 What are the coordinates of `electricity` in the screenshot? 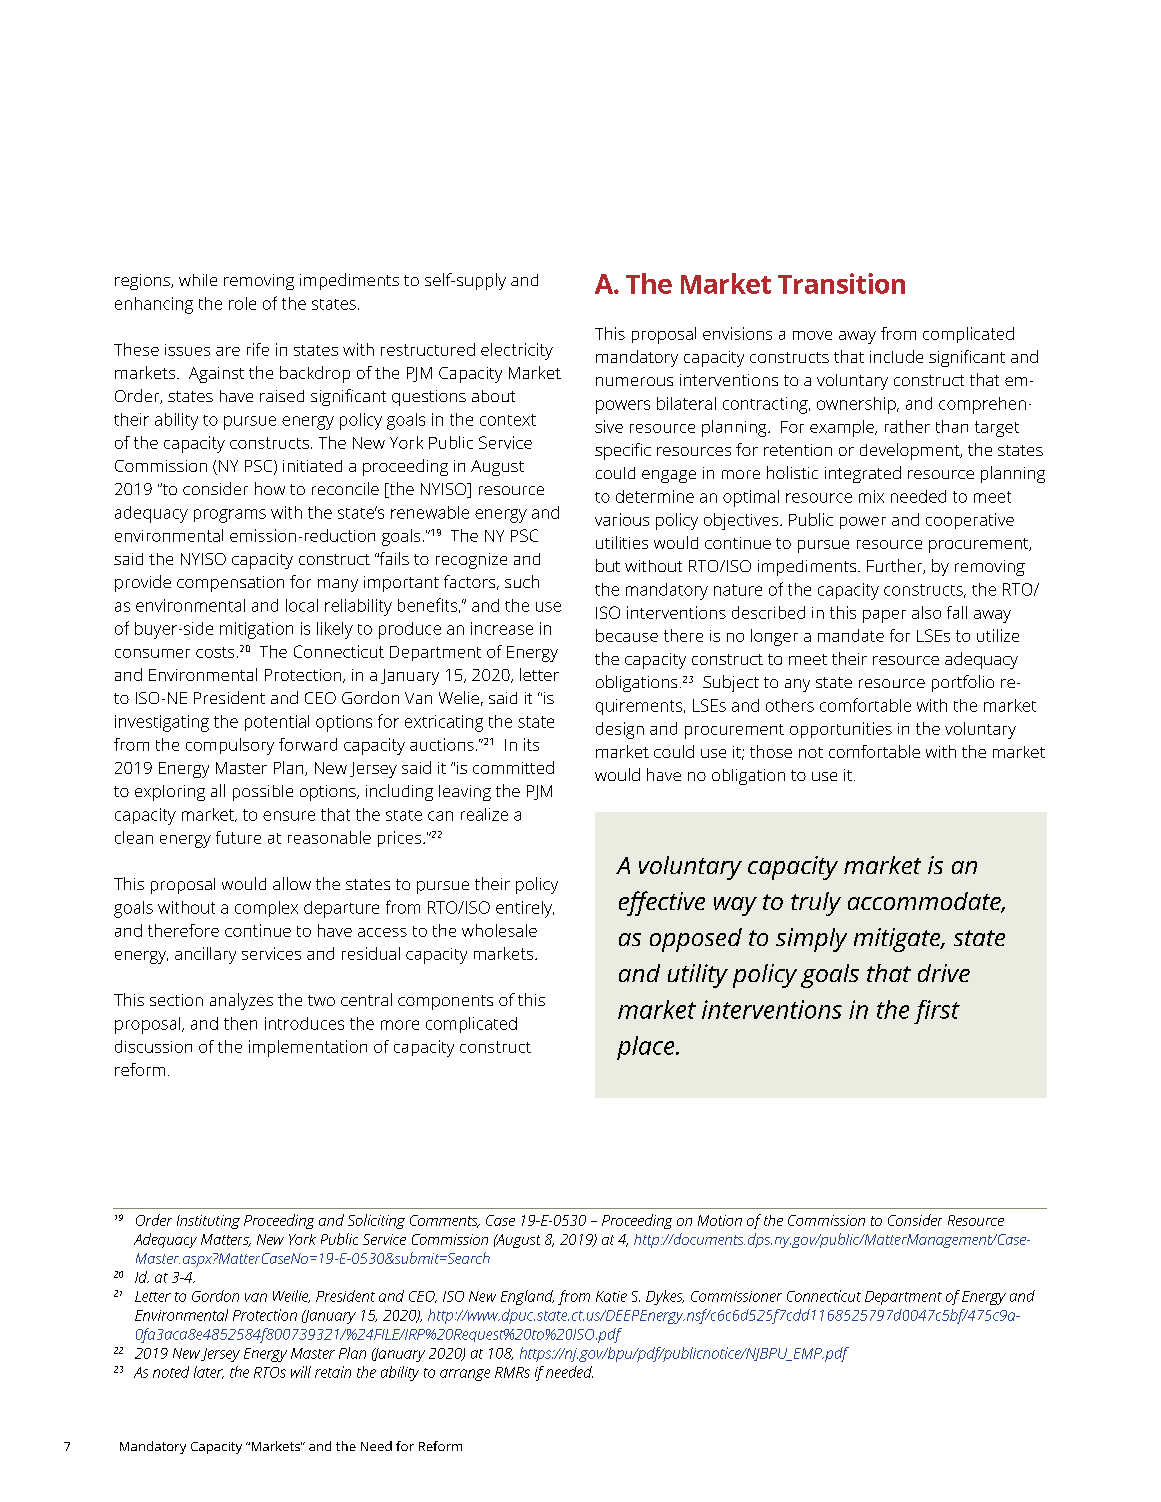 It's located at (517, 351).
